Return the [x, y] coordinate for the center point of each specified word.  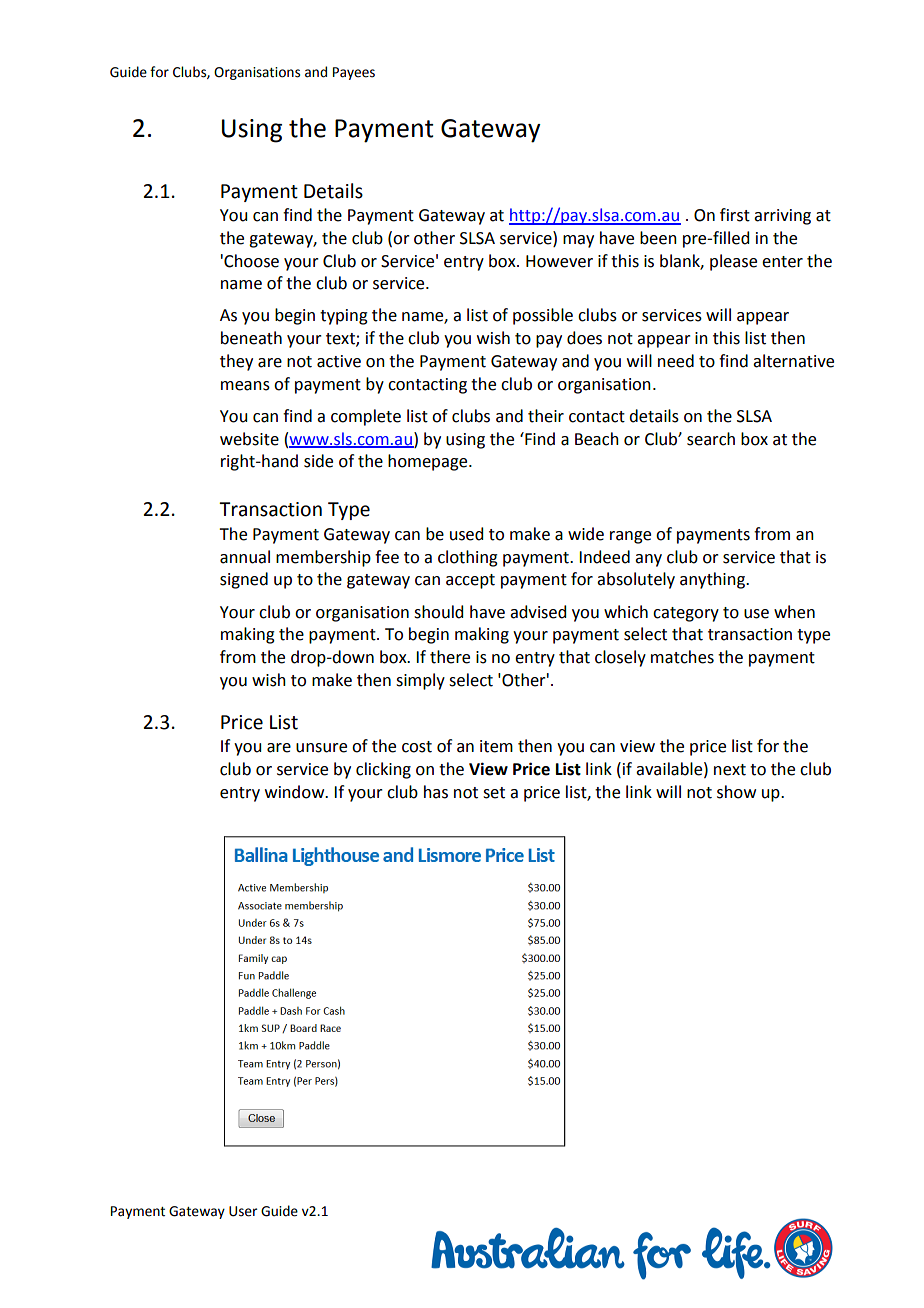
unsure [321, 748]
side [318, 461]
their [546, 416]
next [730, 770]
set [494, 793]
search [711, 439]
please [733, 262]
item [496, 746]
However [559, 261]
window [296, 792]
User [243, 1211]
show [736, 792]
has [436, 792]
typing [344, 317]
